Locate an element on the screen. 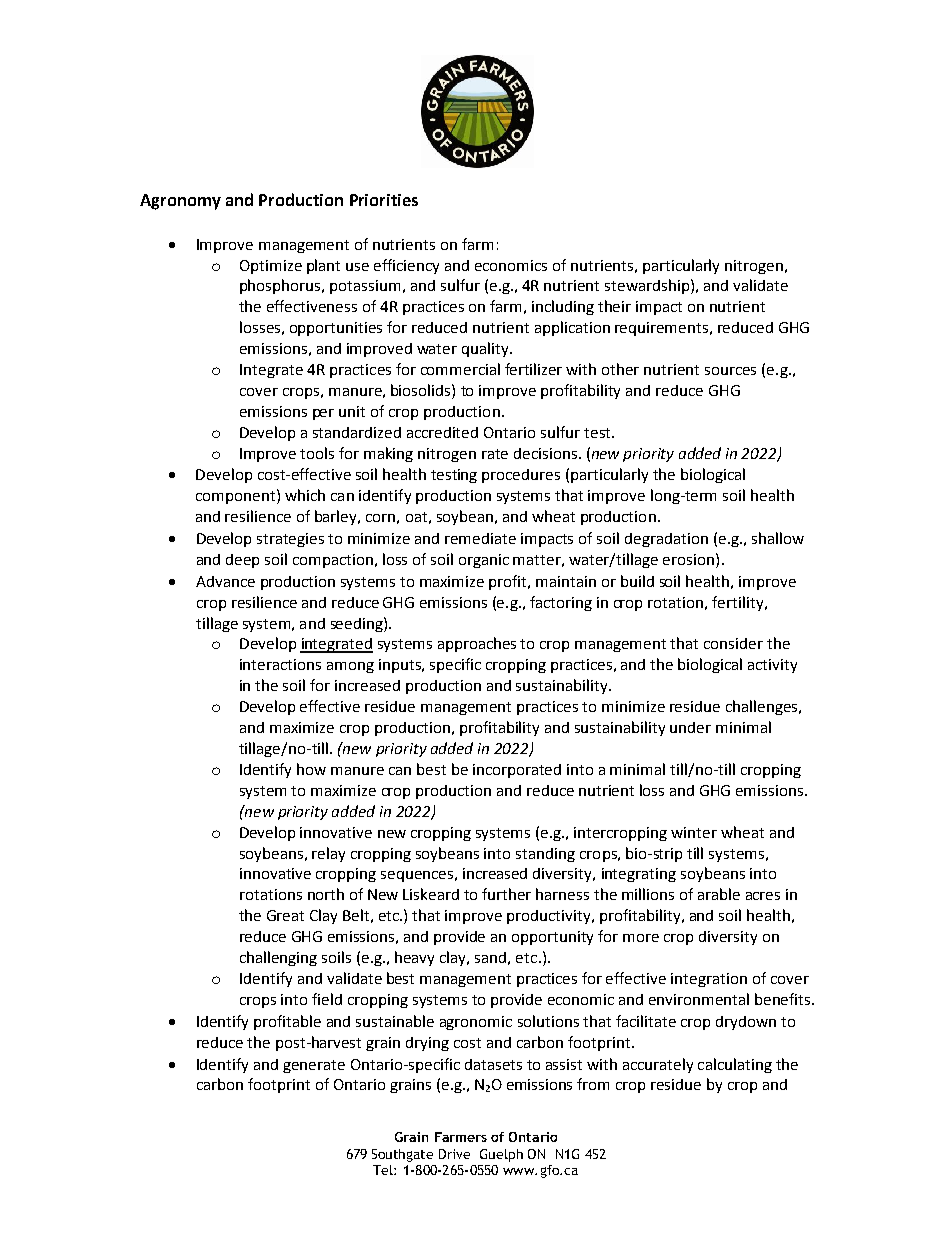 The width and height of the screenshot is (952, 1233). remediate is located at coordinates (480, 538).
